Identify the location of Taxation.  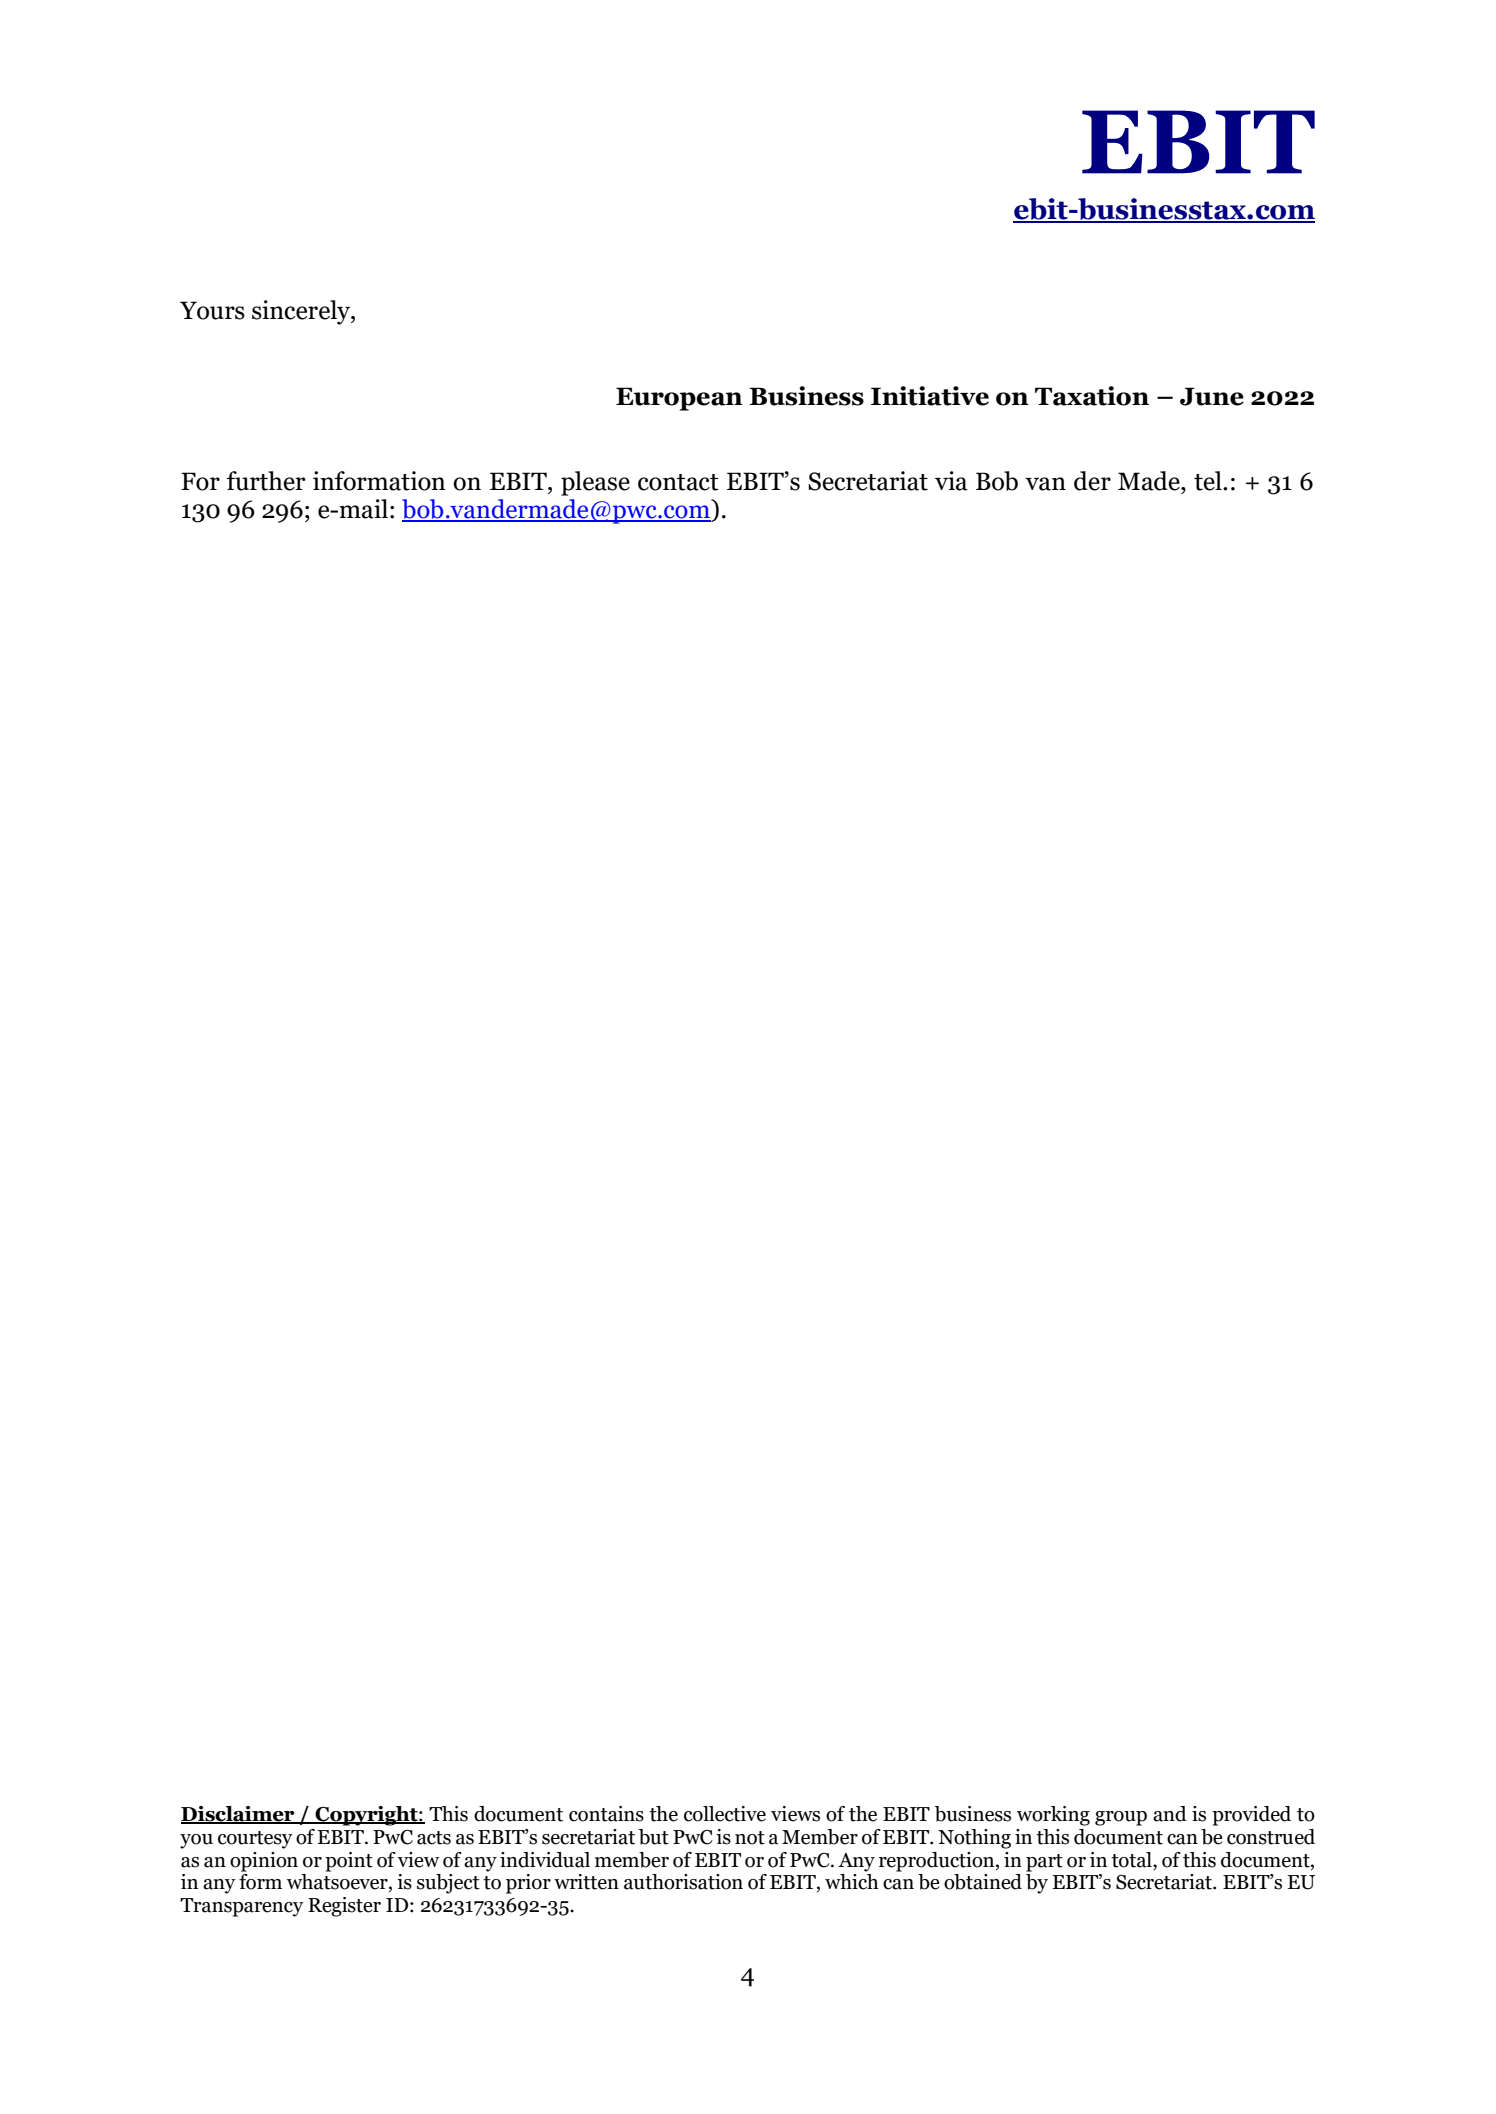
(1092, 396).
